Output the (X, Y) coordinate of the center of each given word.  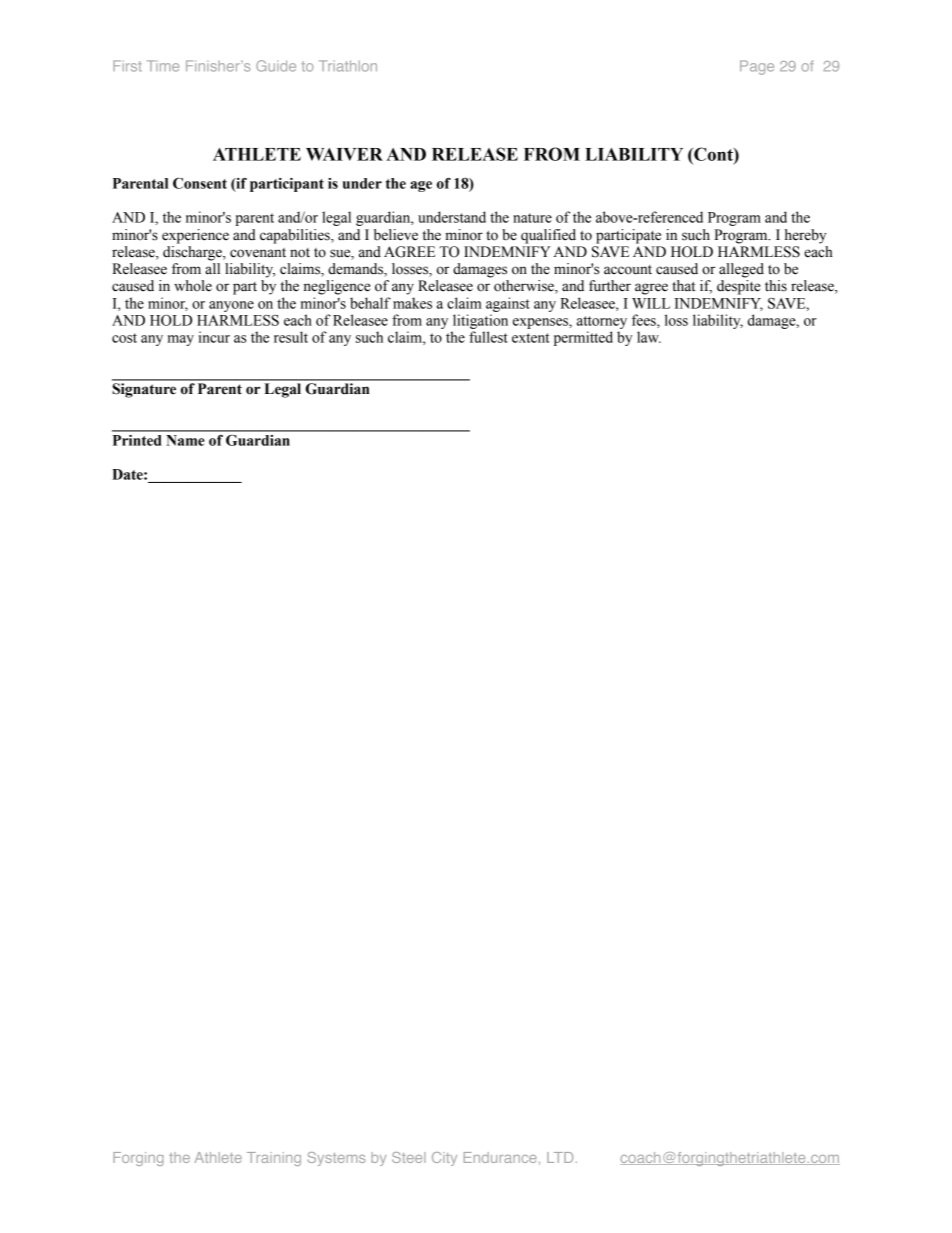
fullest (488, 337)
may (181, 340)
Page (757, 67)
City (444, 1159)
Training (274, 1159)
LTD (560, 1157)
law (649, 337)
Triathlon (348, 66)
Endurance (500, 1157)
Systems (336, 1159)
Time (163, 66)
